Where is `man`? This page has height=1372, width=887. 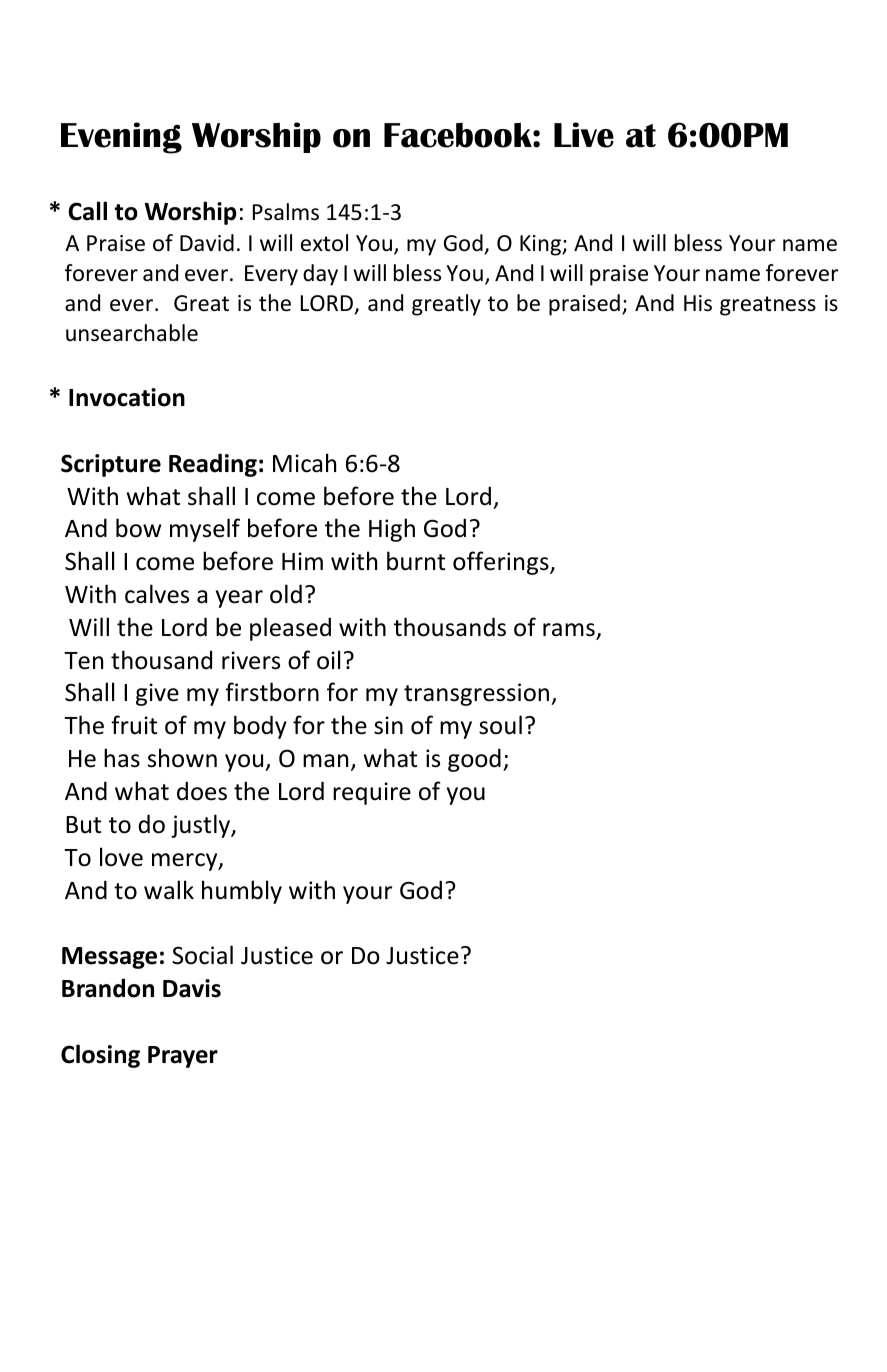
man is located at coordinates (325, 761).
